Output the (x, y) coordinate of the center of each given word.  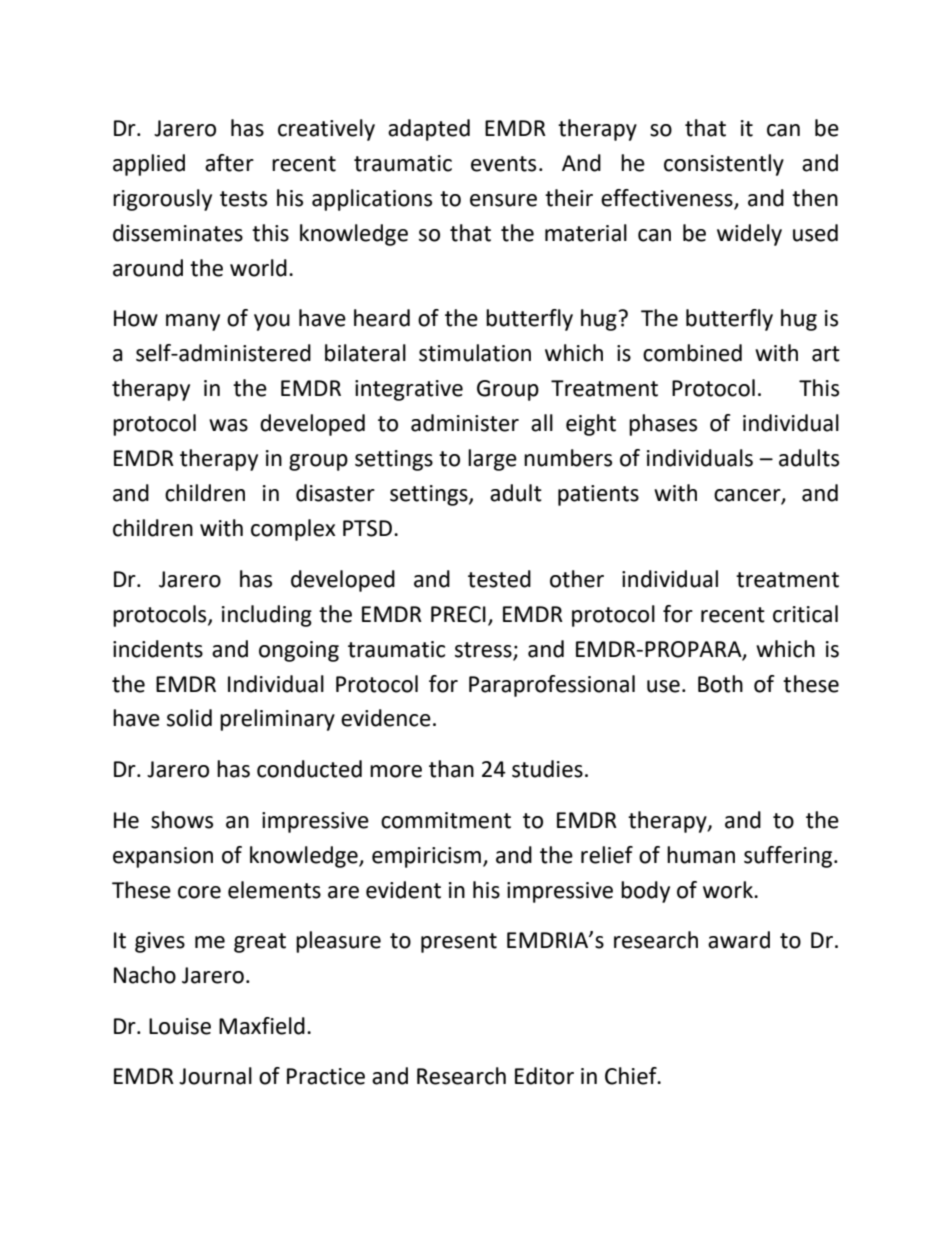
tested (499, 579)
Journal (215, 1076)
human (701, 855)
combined (692, 353)
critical (805, 614)
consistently (724, 165)
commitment (446, 820)
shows (182, 820)
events (503, 164)
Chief (632, 1076)
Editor (544, 1076)
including (267, 616)
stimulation (475, 353)
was (228, 425)
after (229, 163)
